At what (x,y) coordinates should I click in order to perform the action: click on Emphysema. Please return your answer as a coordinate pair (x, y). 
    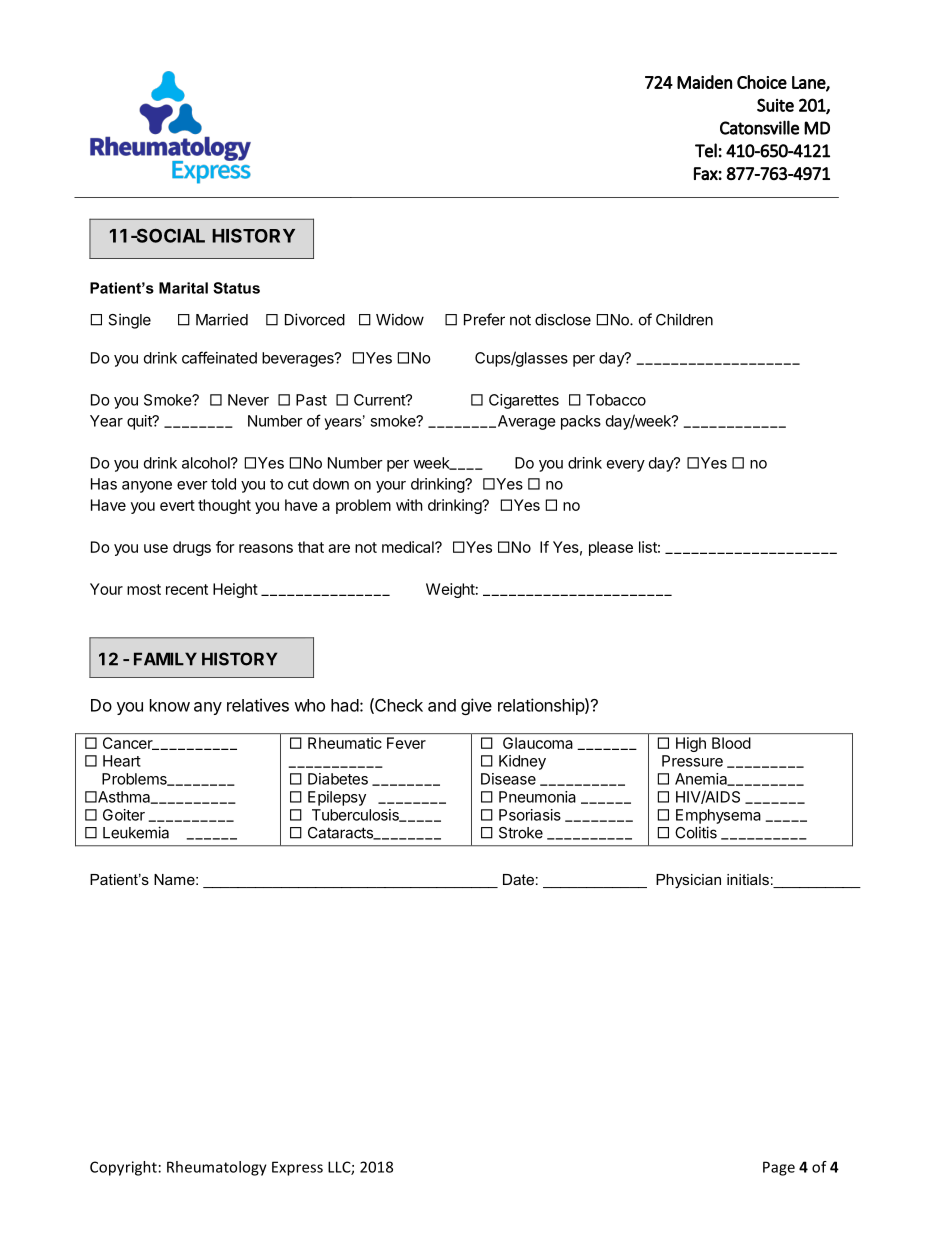
    Looking at the image, I should click on (718, 816).
